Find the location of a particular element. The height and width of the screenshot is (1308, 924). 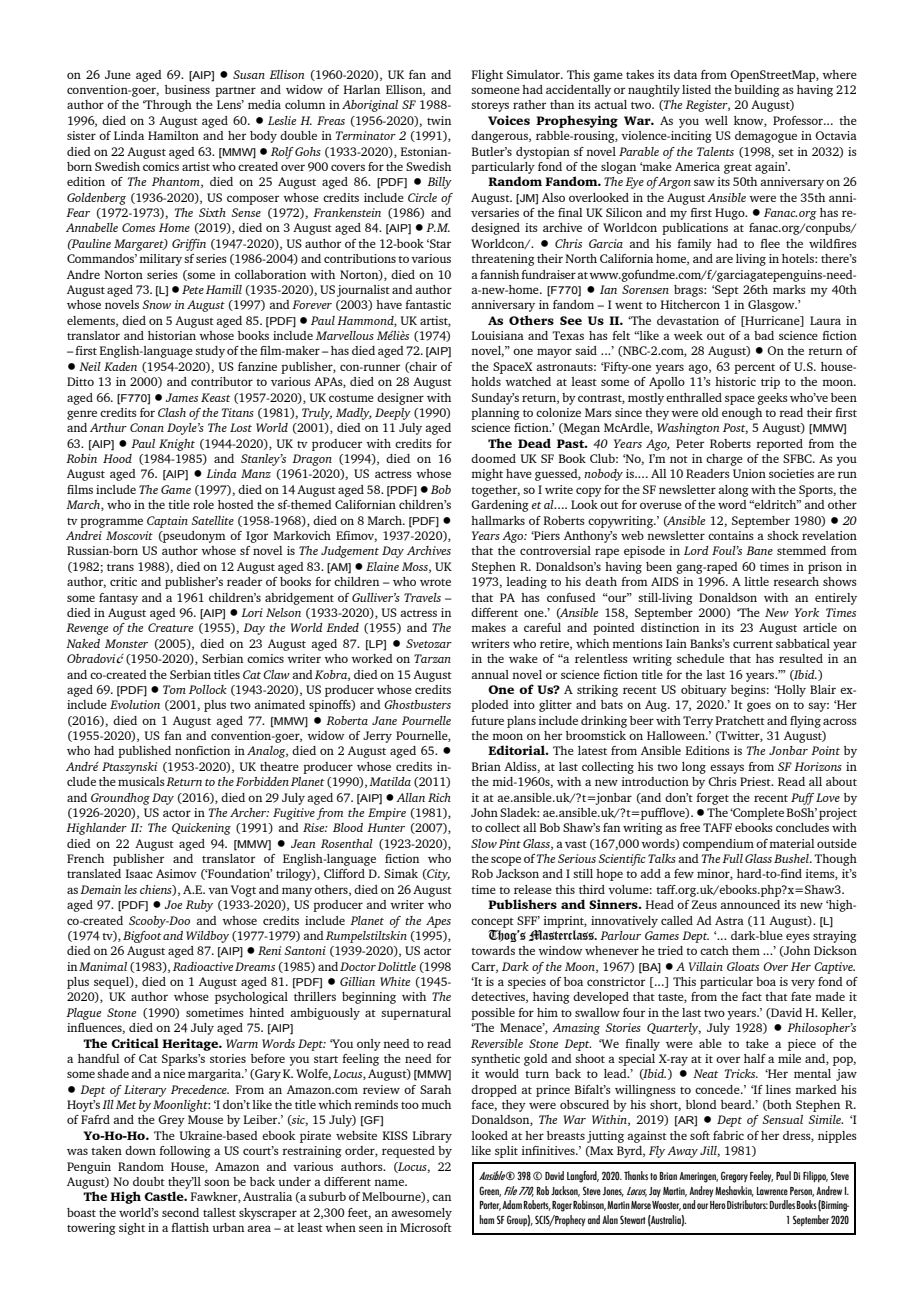

Tarzan is located at coordinates (432, 658).
